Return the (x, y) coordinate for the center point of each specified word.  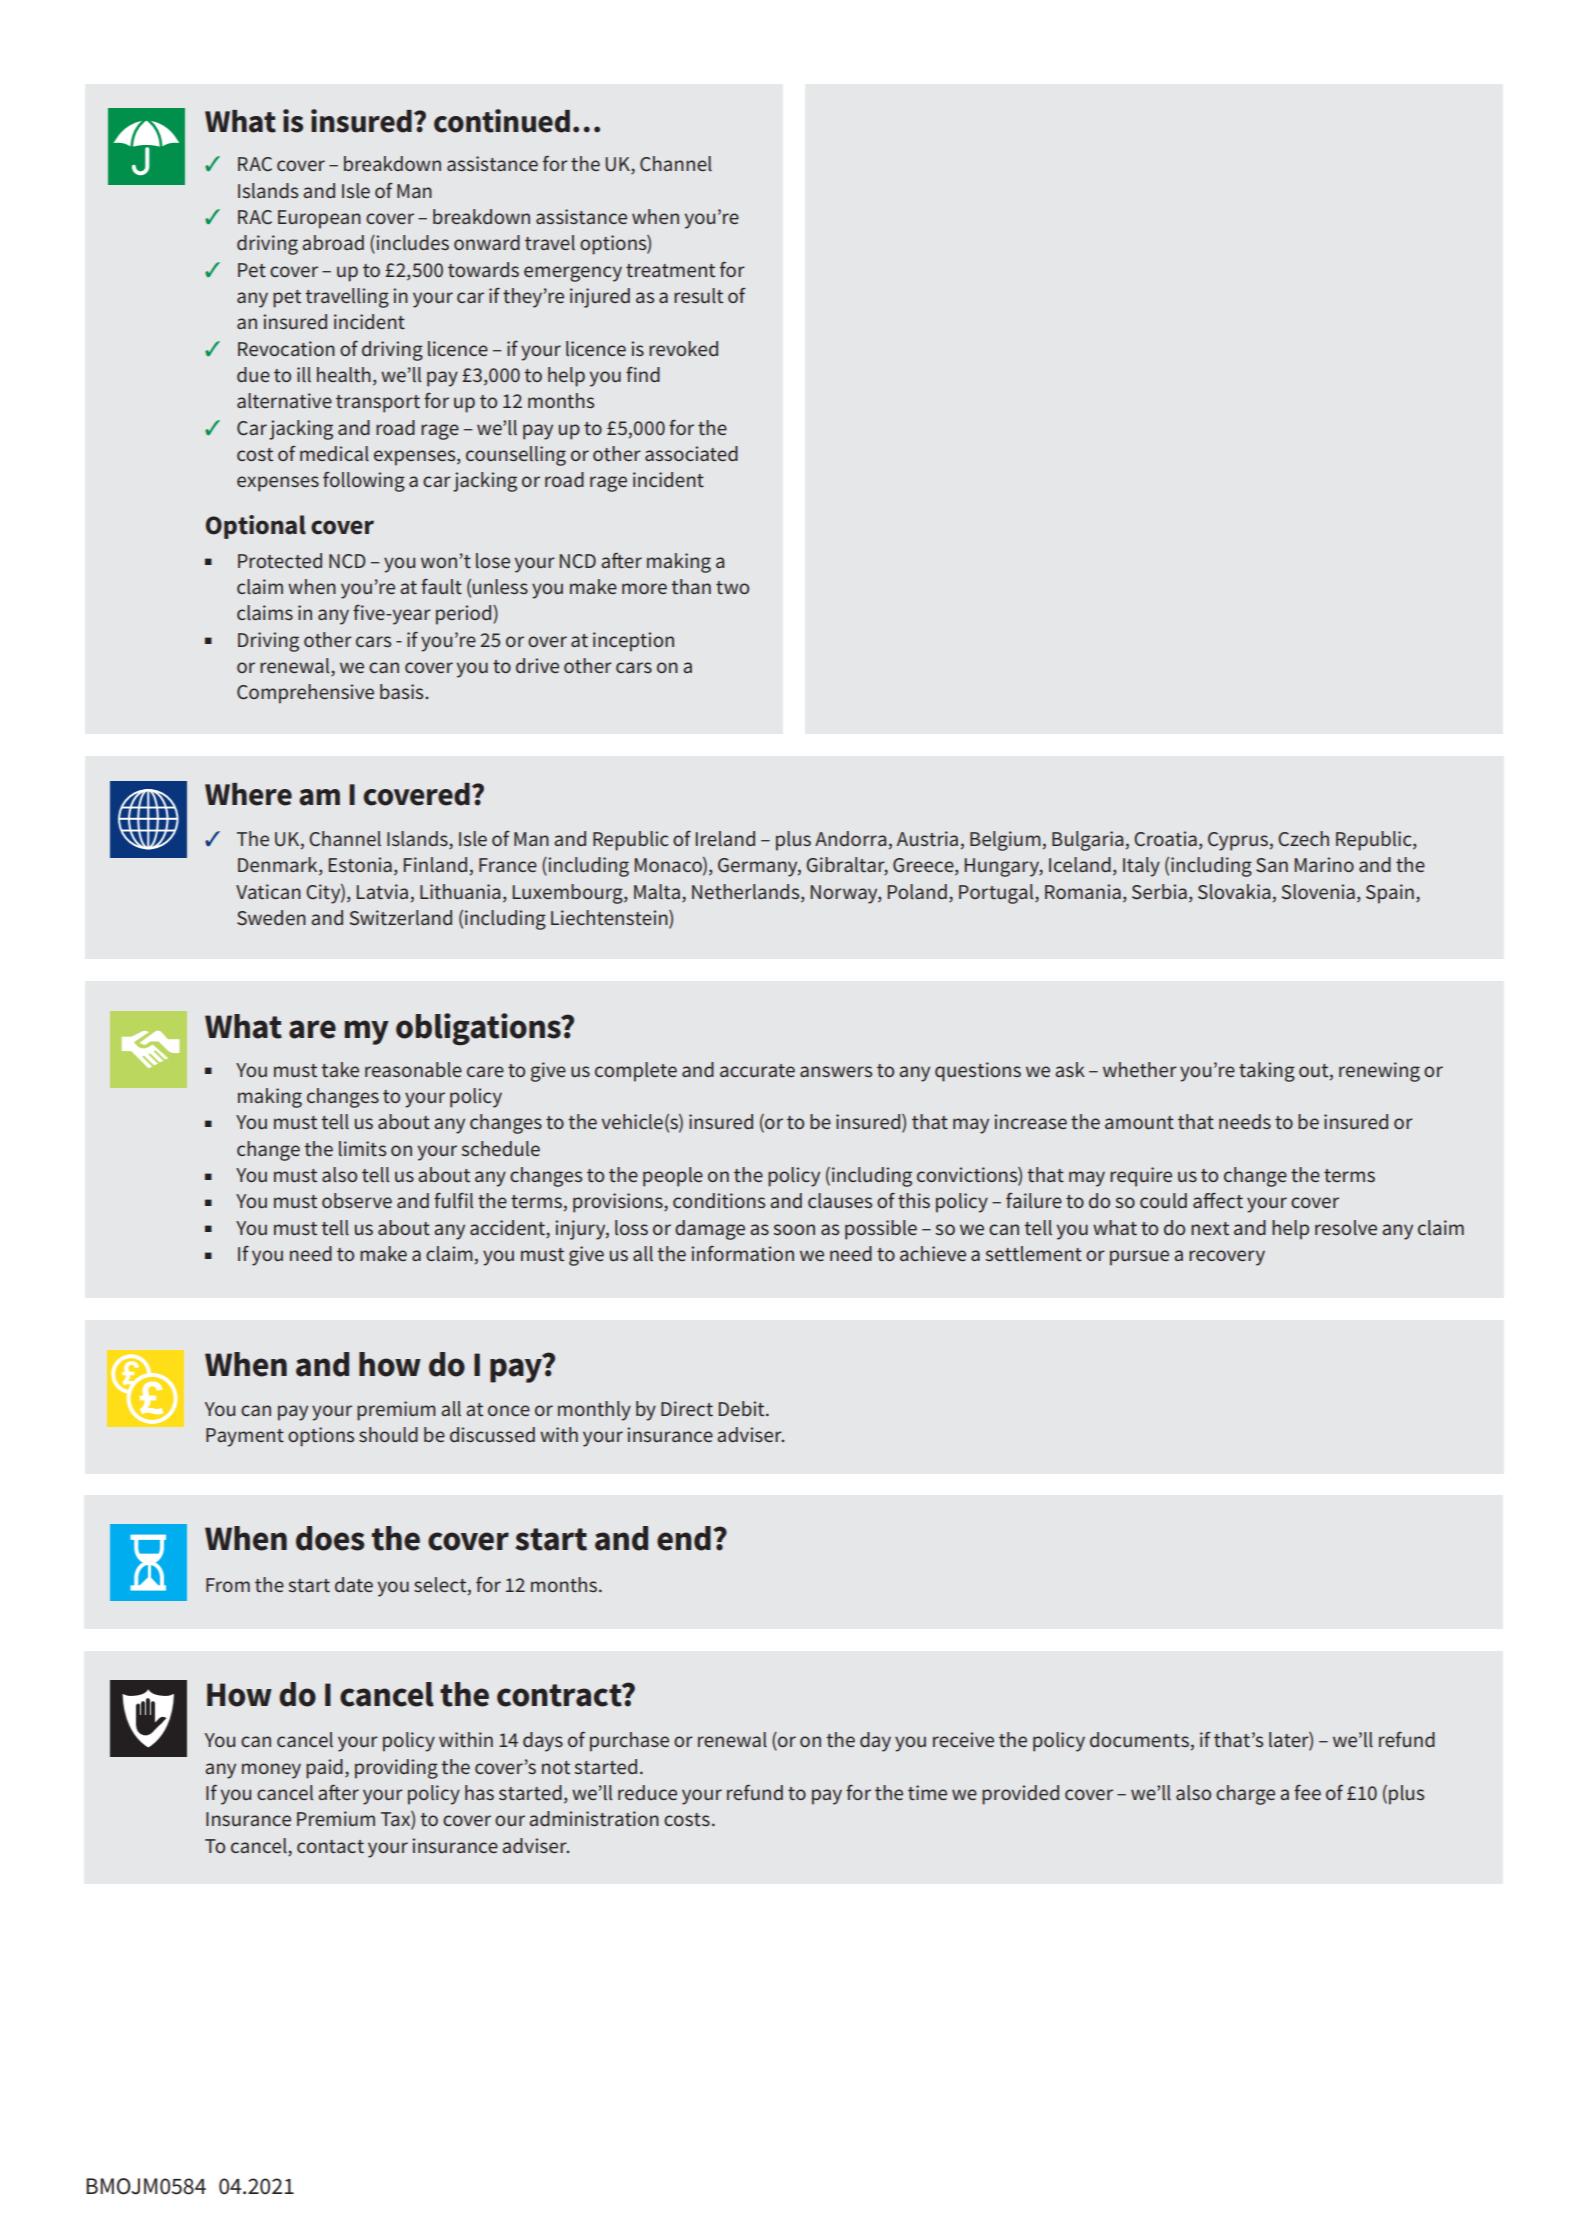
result (698, 295)
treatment (670, 271)
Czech (1303, 838)
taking (1267, 1072)
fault (441, 587)
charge (1245, 1795)
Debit (743, 1408)
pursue (1139, 1258)
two (732, 587)
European (319, 219)
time (927, 1793)
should (388, 1434)
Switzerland (401, 918)
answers (836, 1071)
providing (396, 1769)
